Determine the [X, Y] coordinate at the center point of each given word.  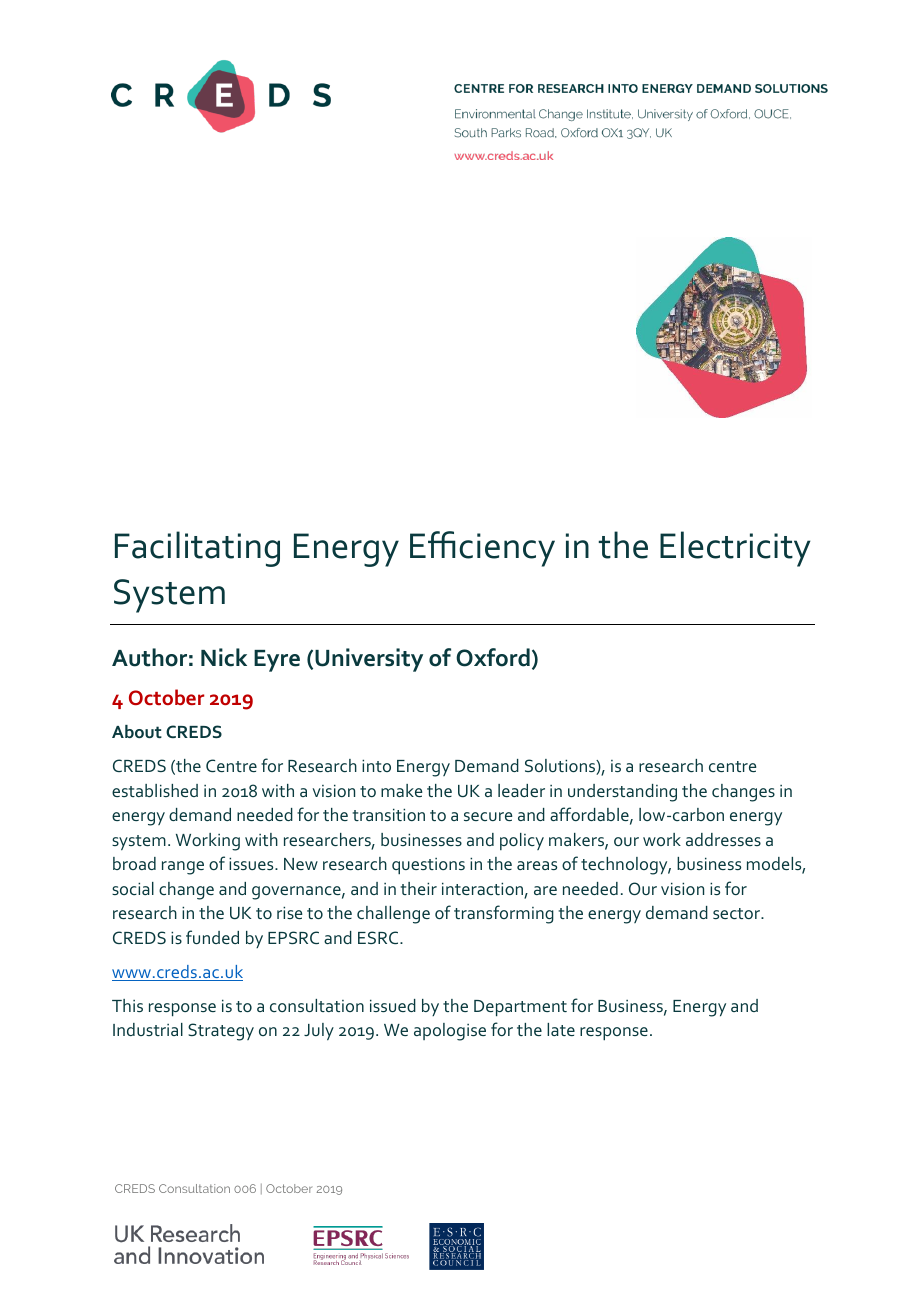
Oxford [493, 657]
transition [388, 814]
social [133, 888]
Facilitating [197, 549]
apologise [450, 1032]
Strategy [221, 1032]
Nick [224, 657]
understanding [622, 793]
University [369, 660]
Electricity [735, 549]
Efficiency [482, 549]
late [561, 1029]
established [155, 790]
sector [737, 913]
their [418, 888]
